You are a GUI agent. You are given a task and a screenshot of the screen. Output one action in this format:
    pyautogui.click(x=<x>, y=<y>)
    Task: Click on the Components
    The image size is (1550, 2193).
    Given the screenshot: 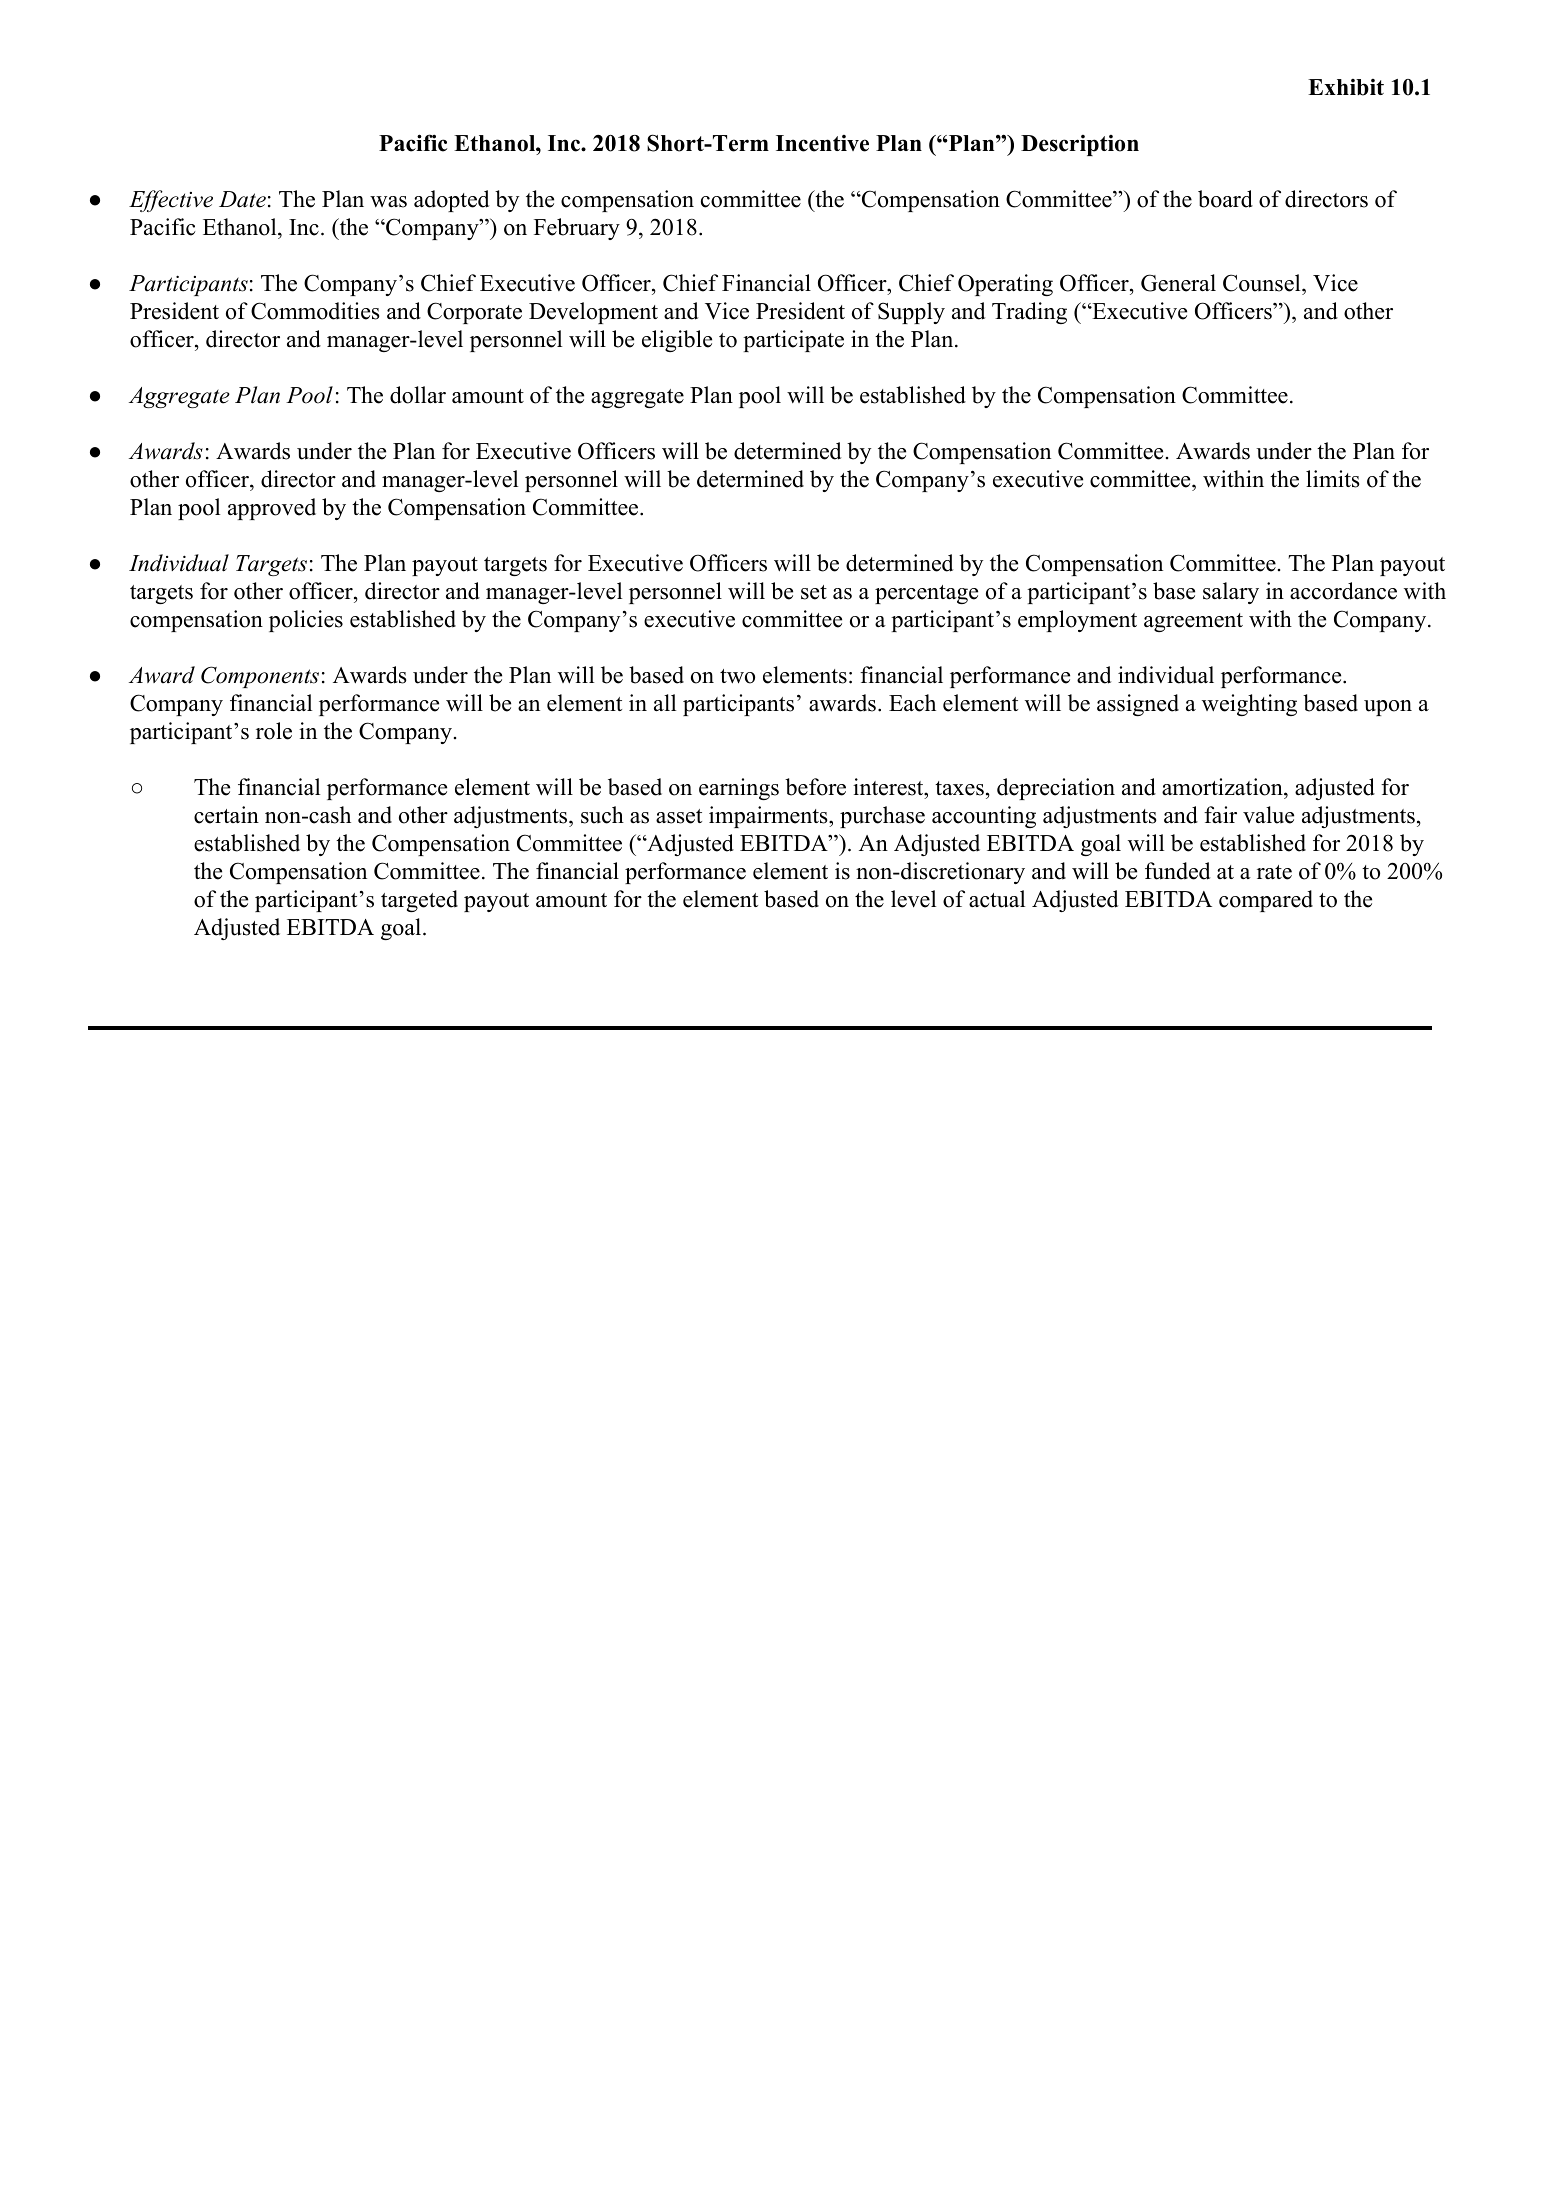 What is the action you would take?
    pyautogui.click(x=260, y=677)
